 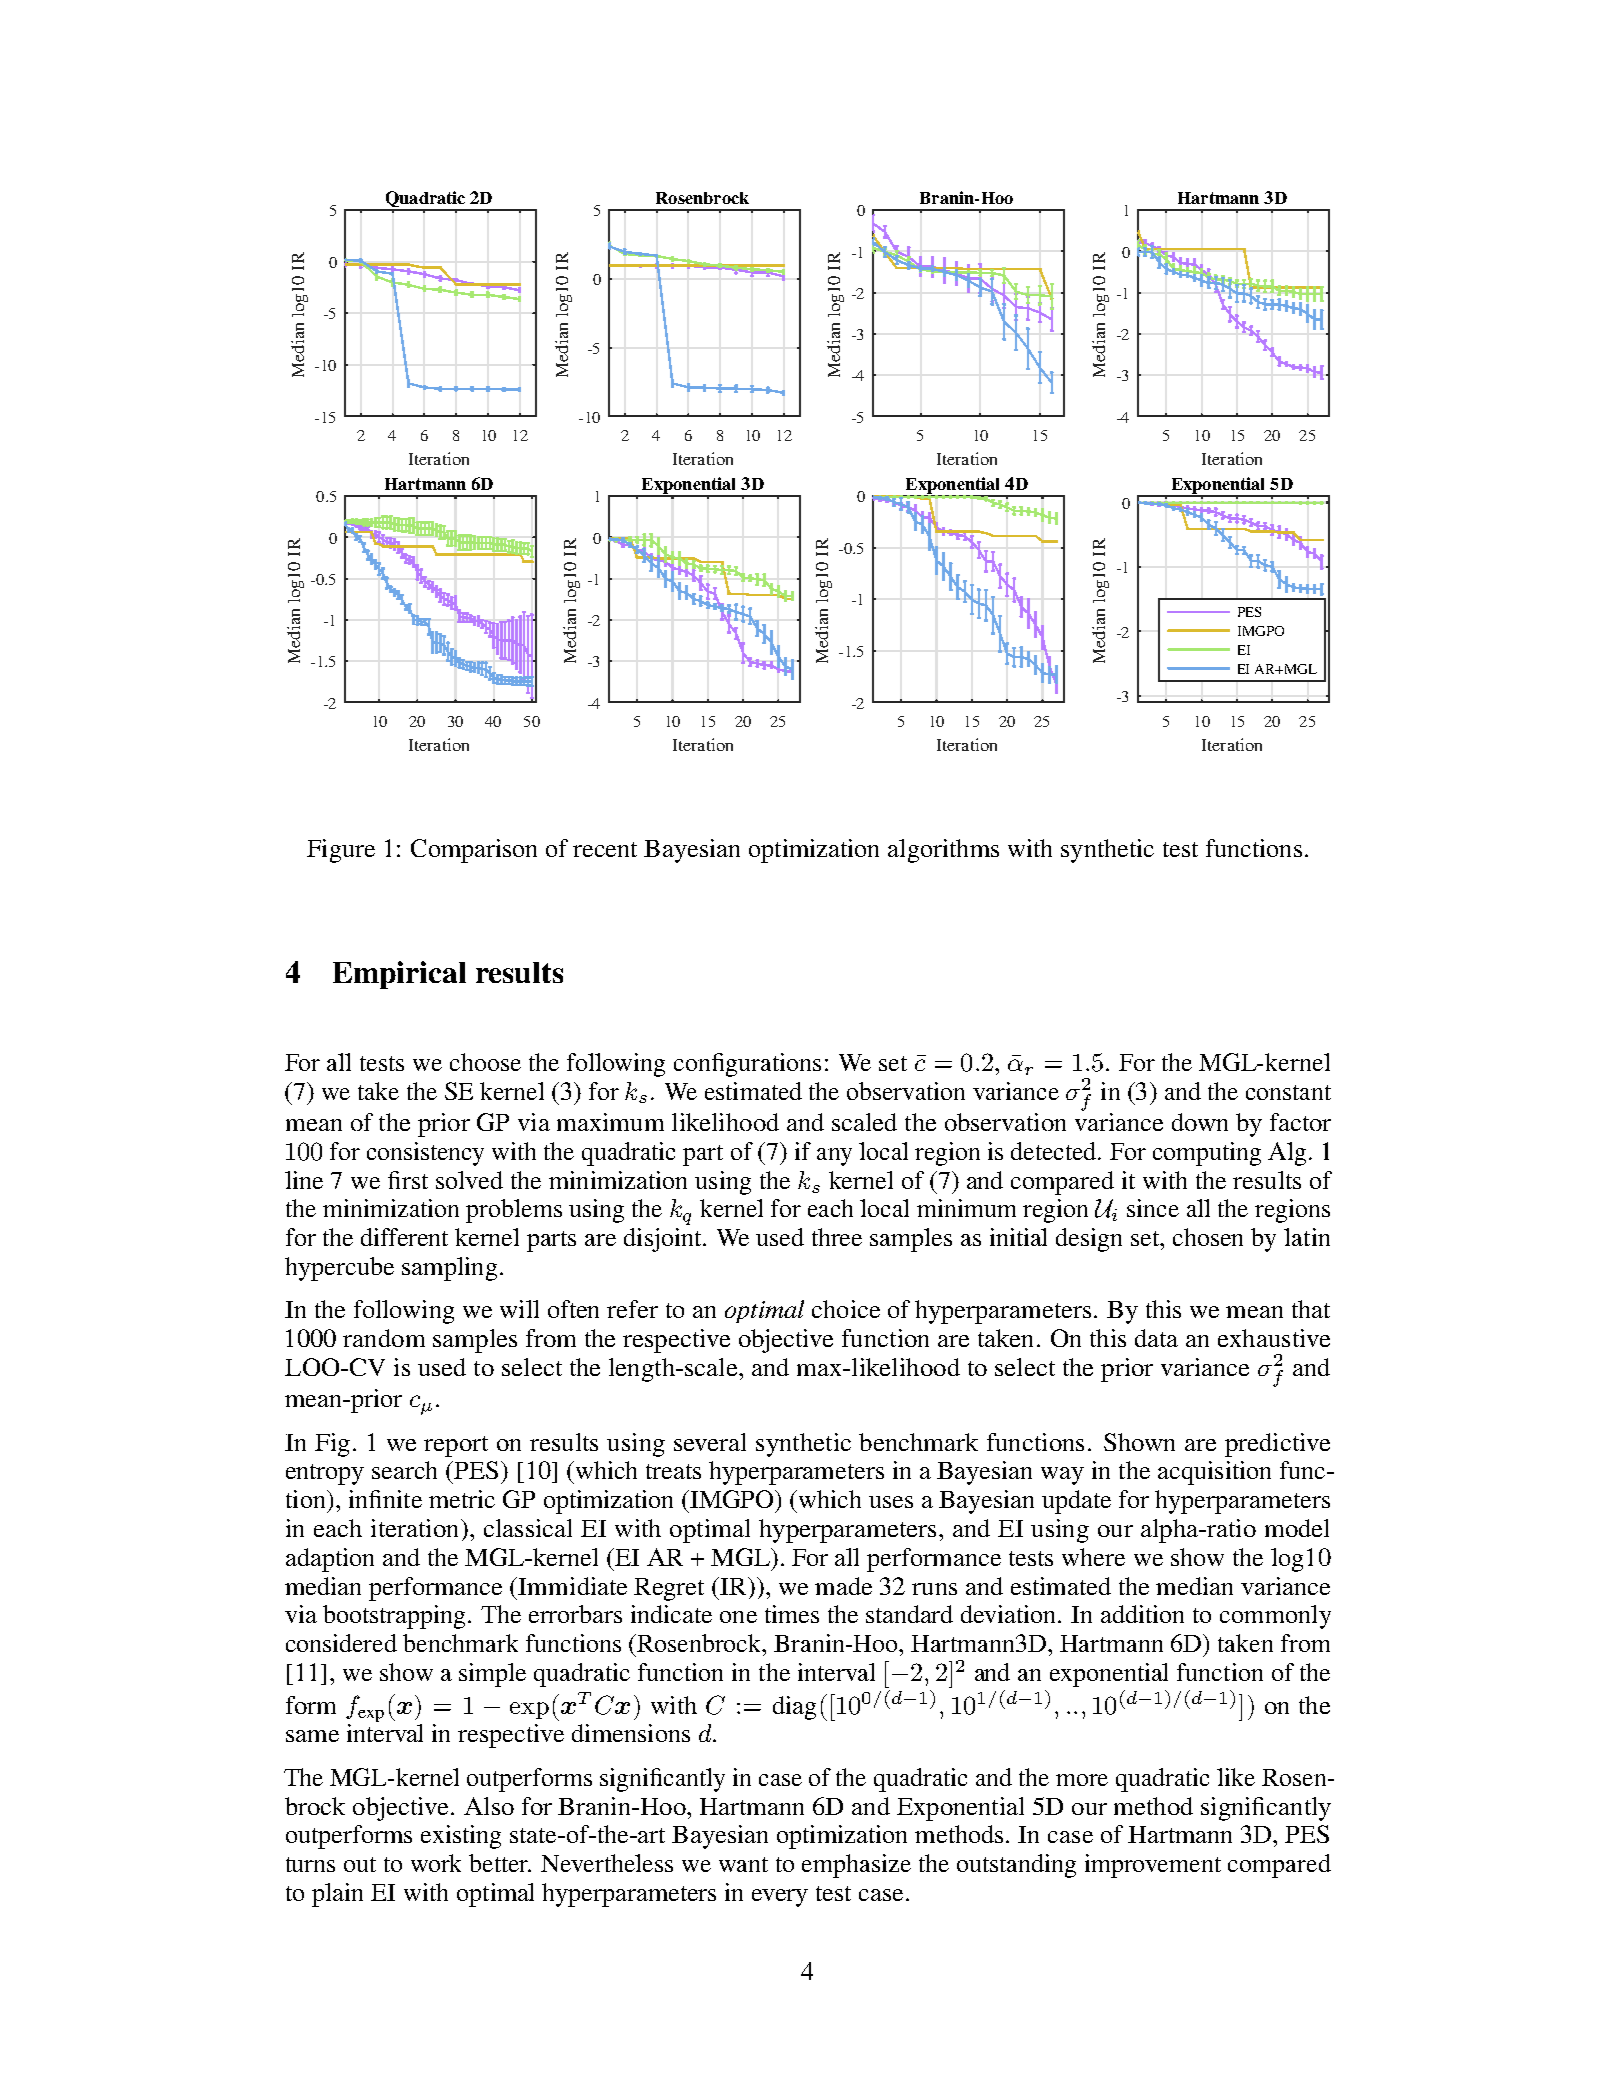 What do you see at coordinates (834, 1157) in the image?
I see `any` at bounding box center [834, 1157].
